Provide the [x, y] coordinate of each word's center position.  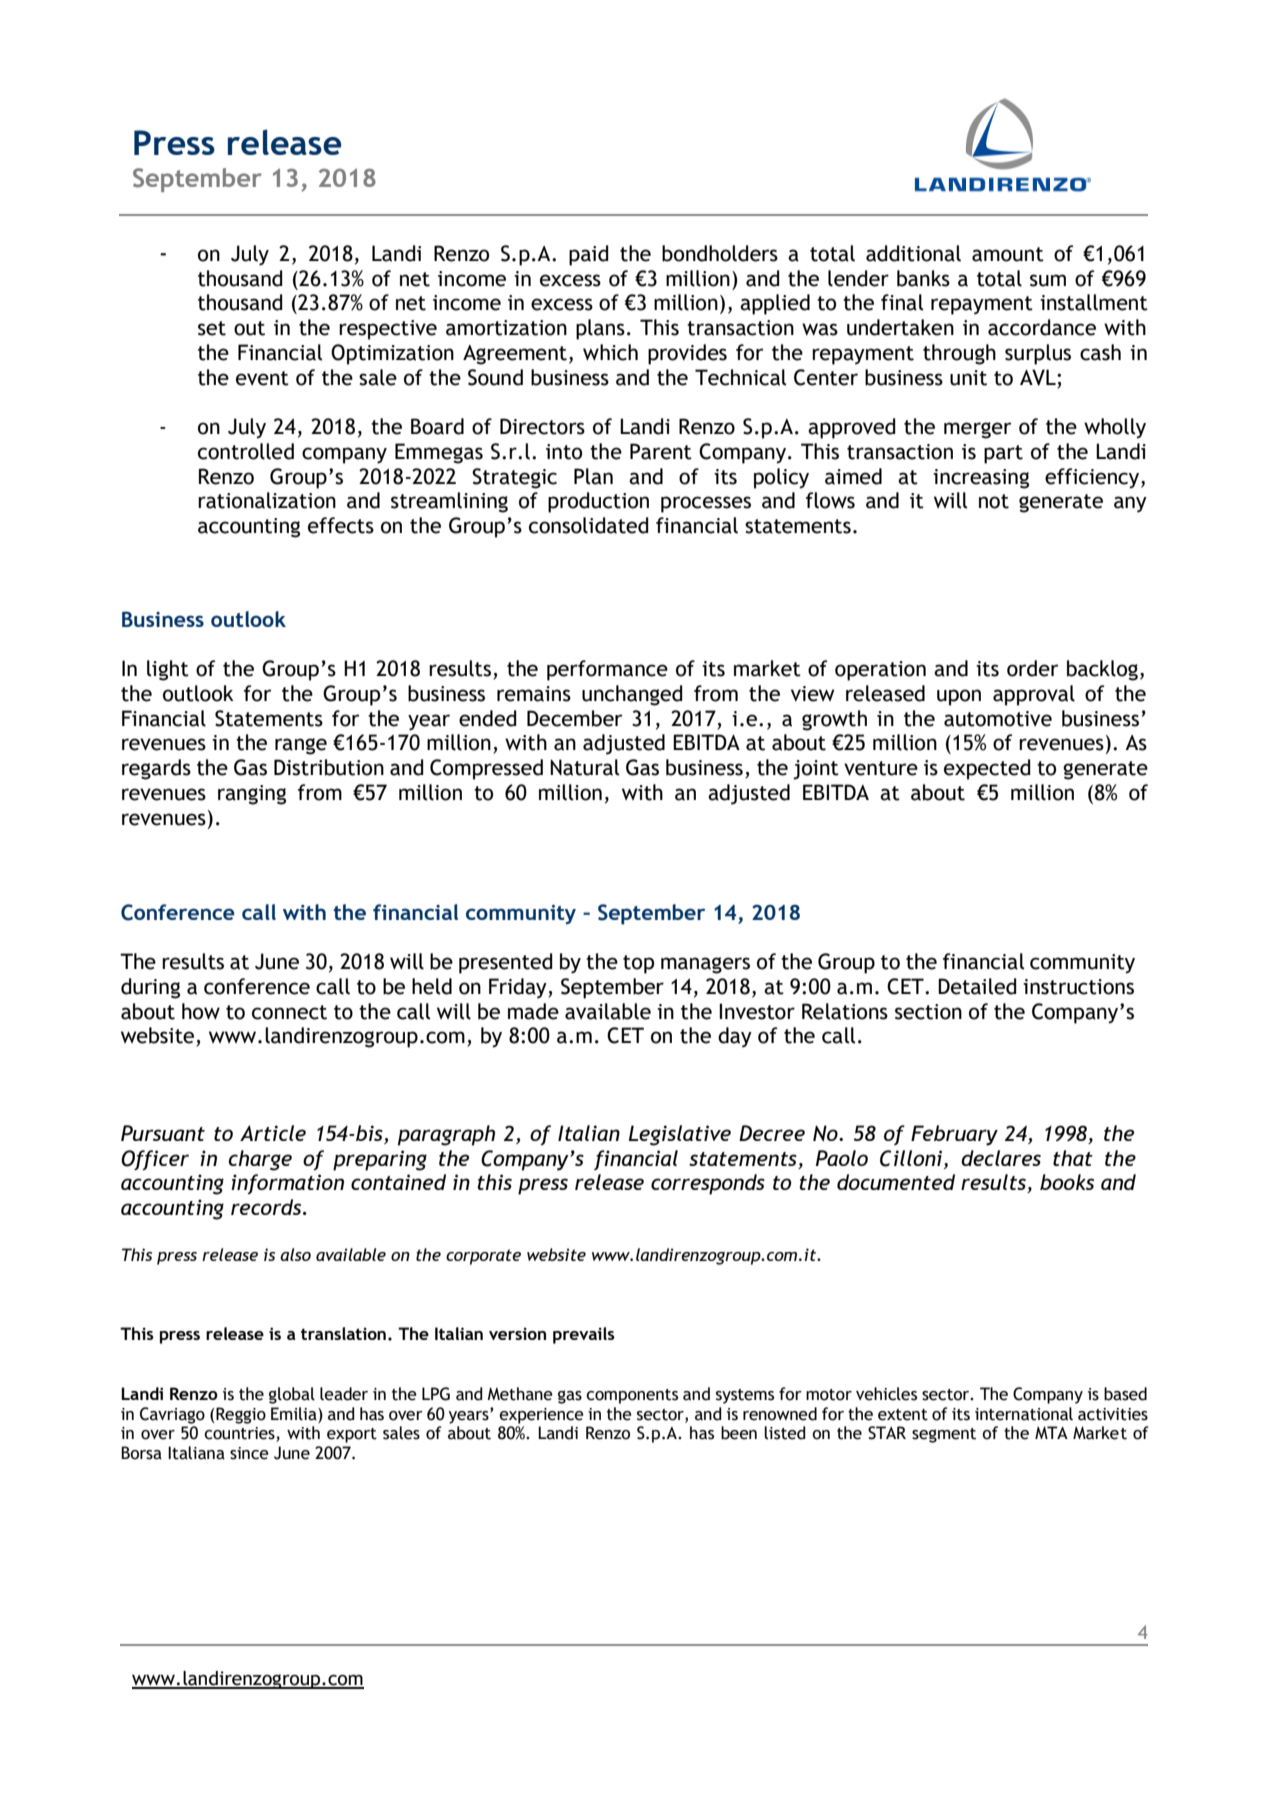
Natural [584, 767]
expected [987, 769]
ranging [252, 795]
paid [589, 255]
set [212, 328]
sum [1048, 280]
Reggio [241, 1415]
